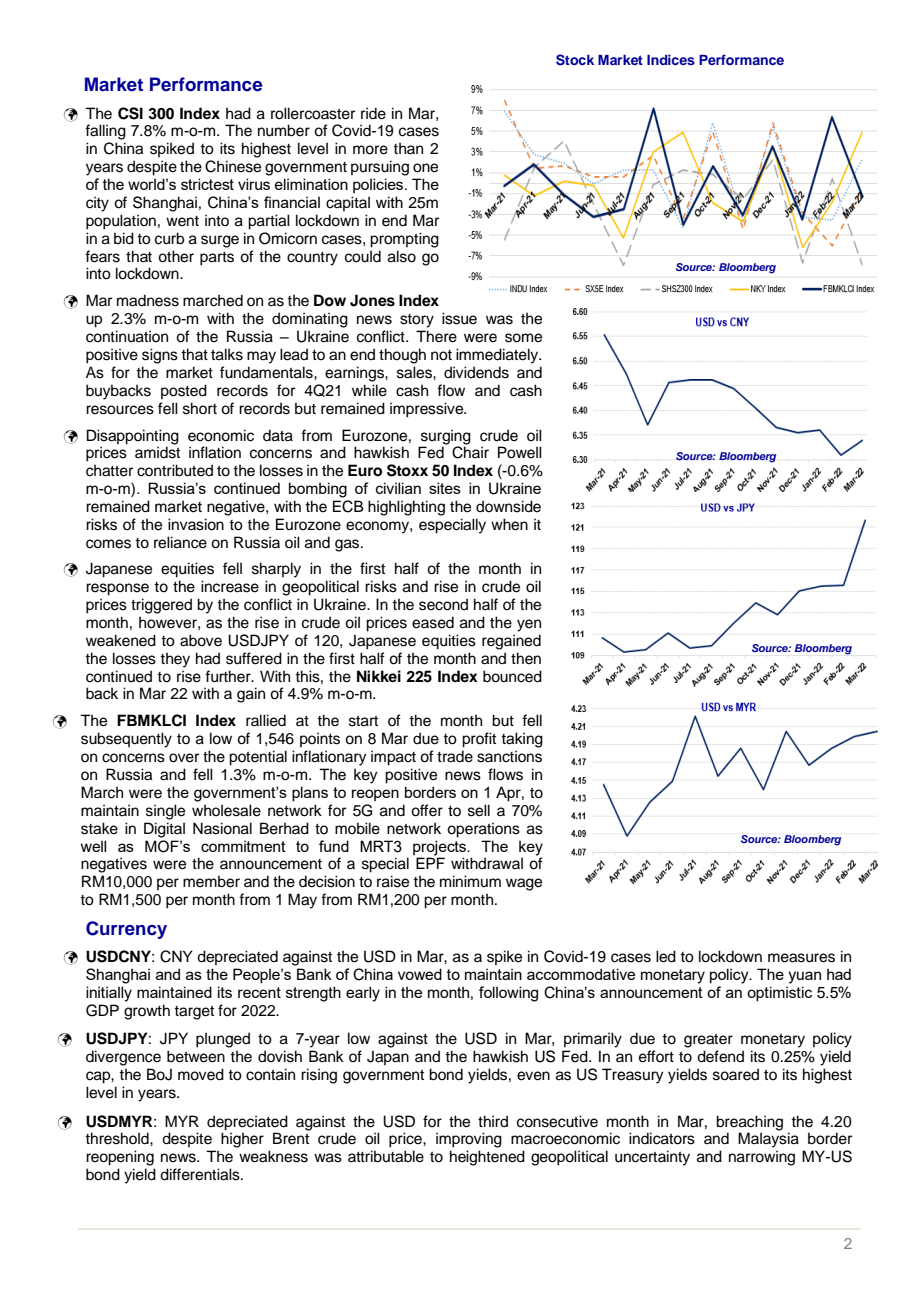 This image has width=924, height=1308. I want to click on second, so click(443, 604).
